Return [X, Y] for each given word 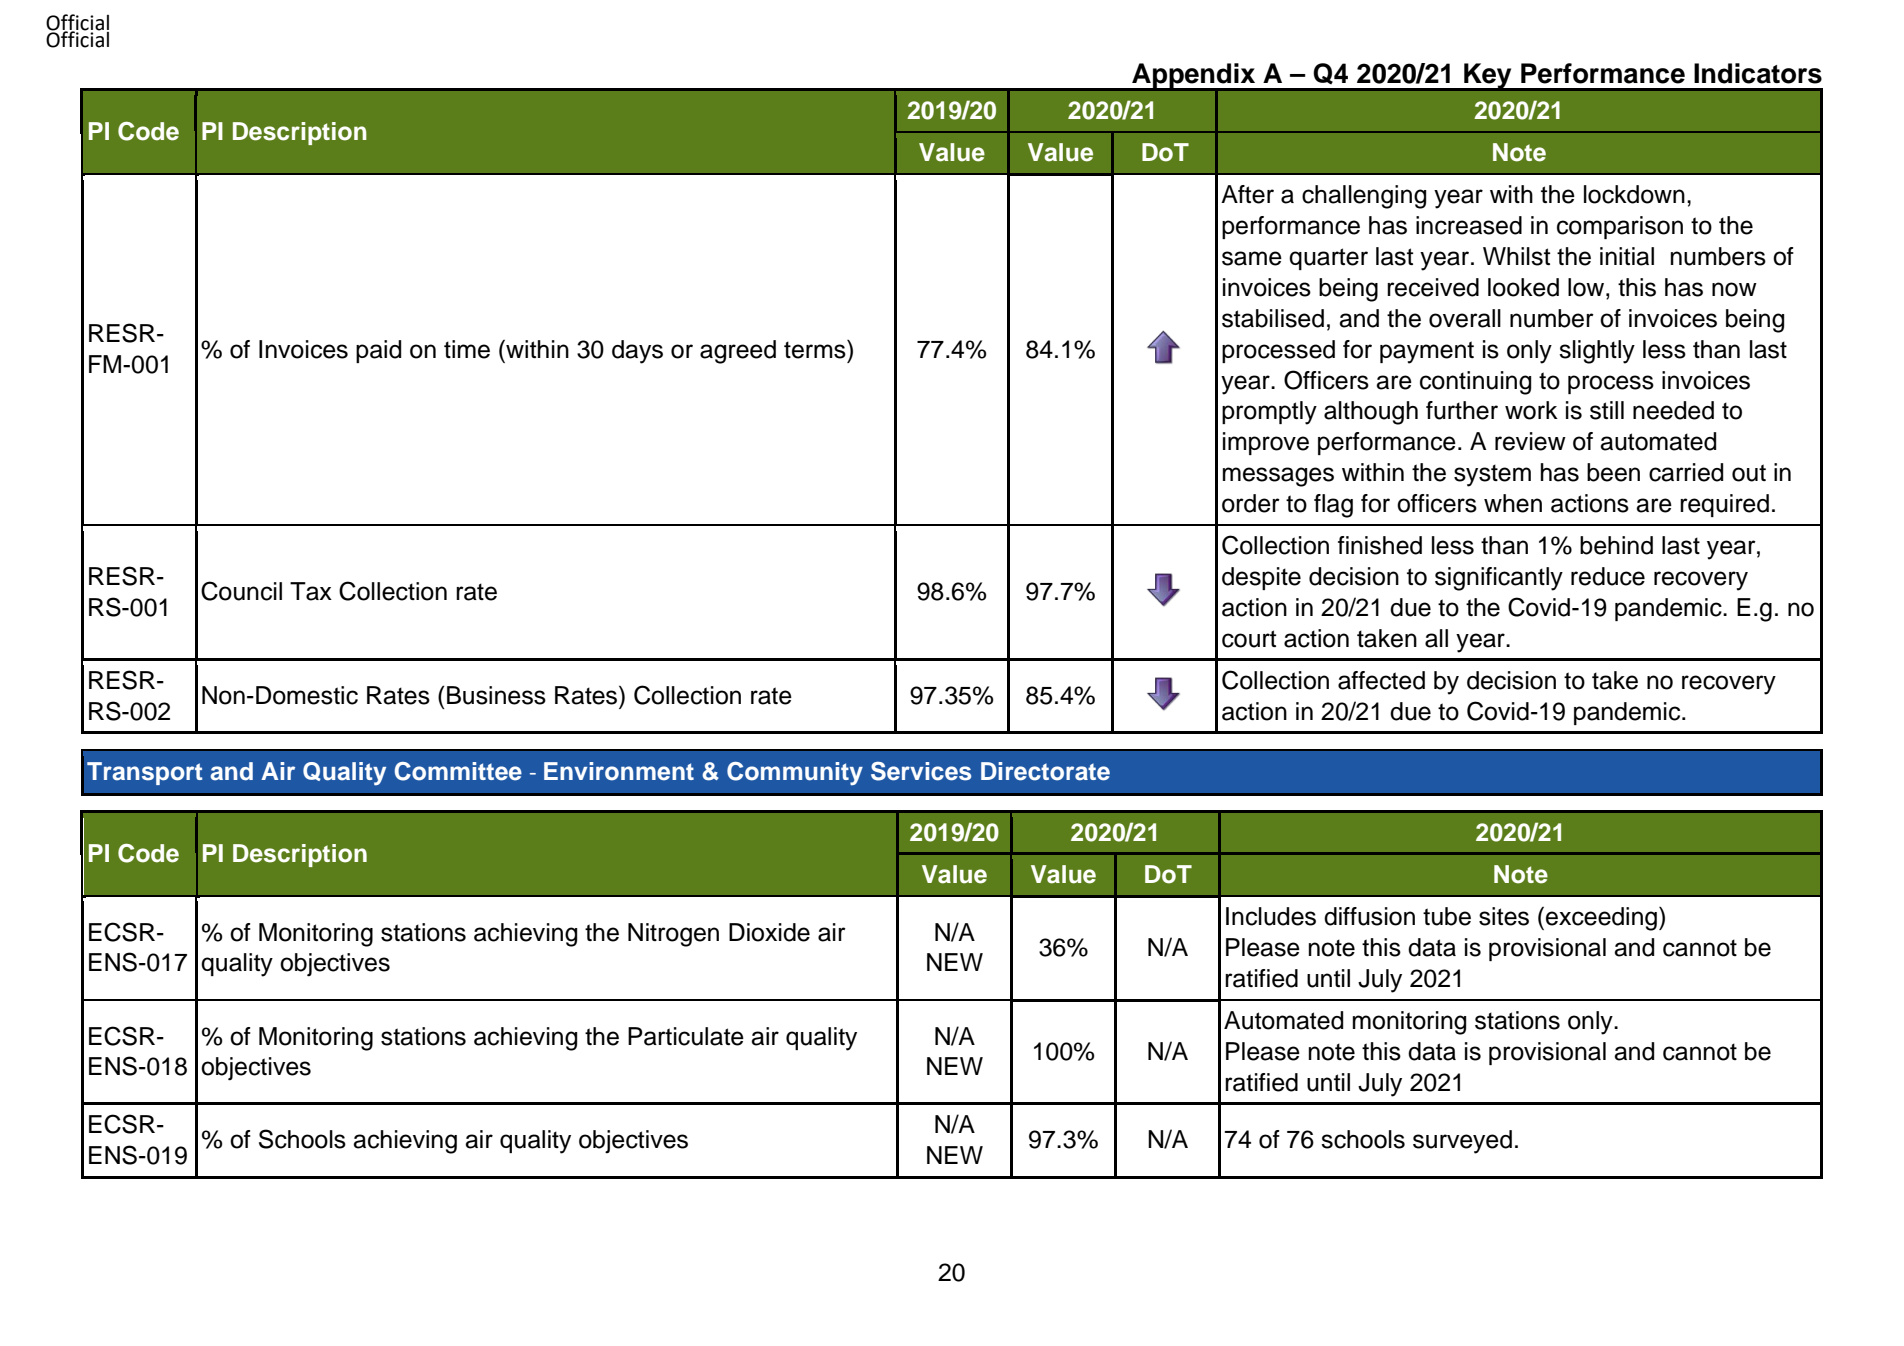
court [1249, 639]
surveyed [1462, 1142]
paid [378, 351]
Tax [311, 591]
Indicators [1758, 73]
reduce [1608, 576]
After [1247, 194]
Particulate [686, 1036]
